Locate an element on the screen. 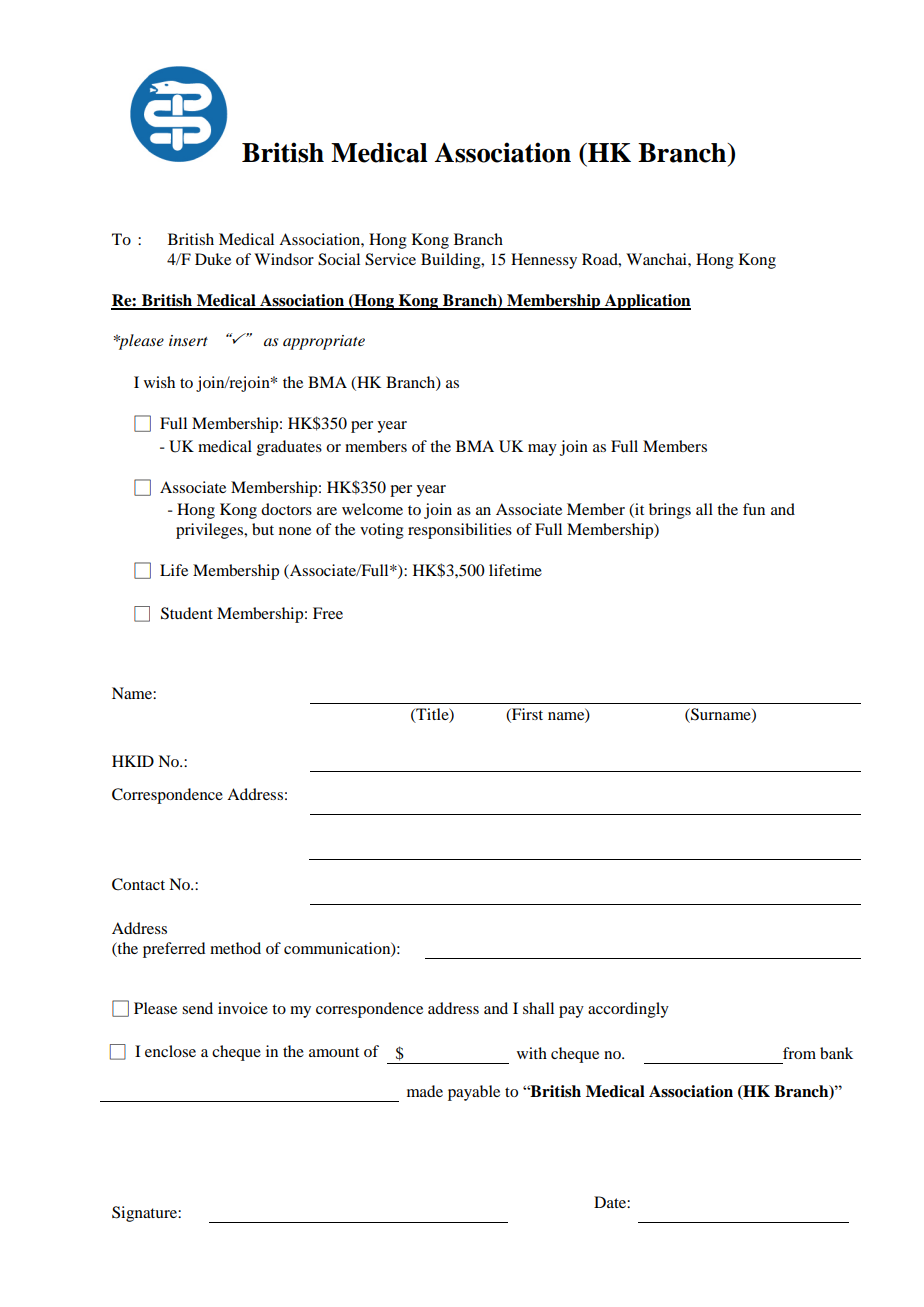  Duke is located at coordinates (213, 259).
